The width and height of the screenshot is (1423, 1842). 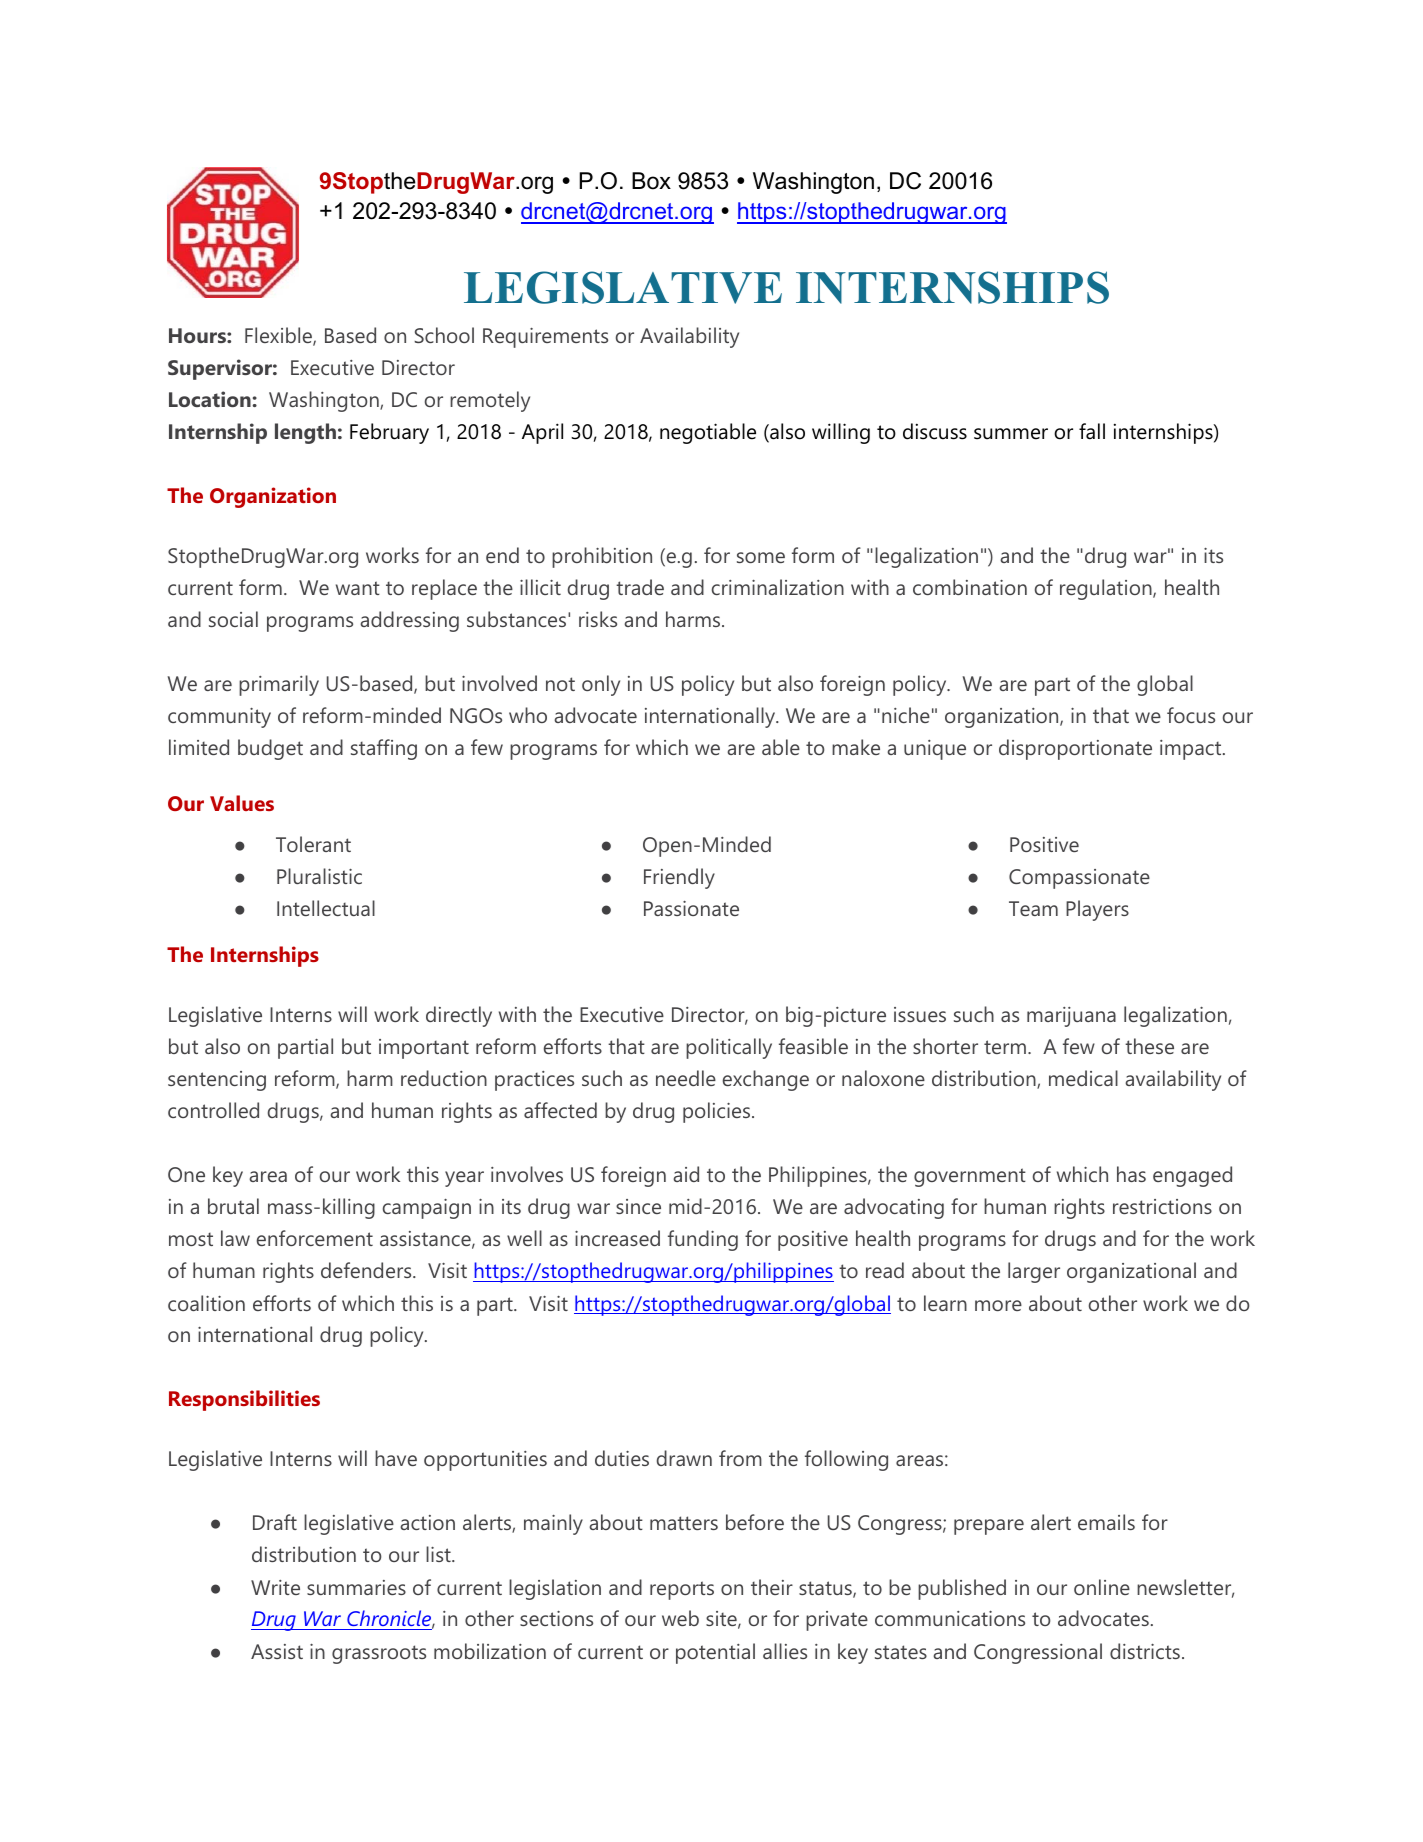 What do you see at coordinates (198, 335) in the screenshot?
I see `Hours` at bounding box center [198, 335].
